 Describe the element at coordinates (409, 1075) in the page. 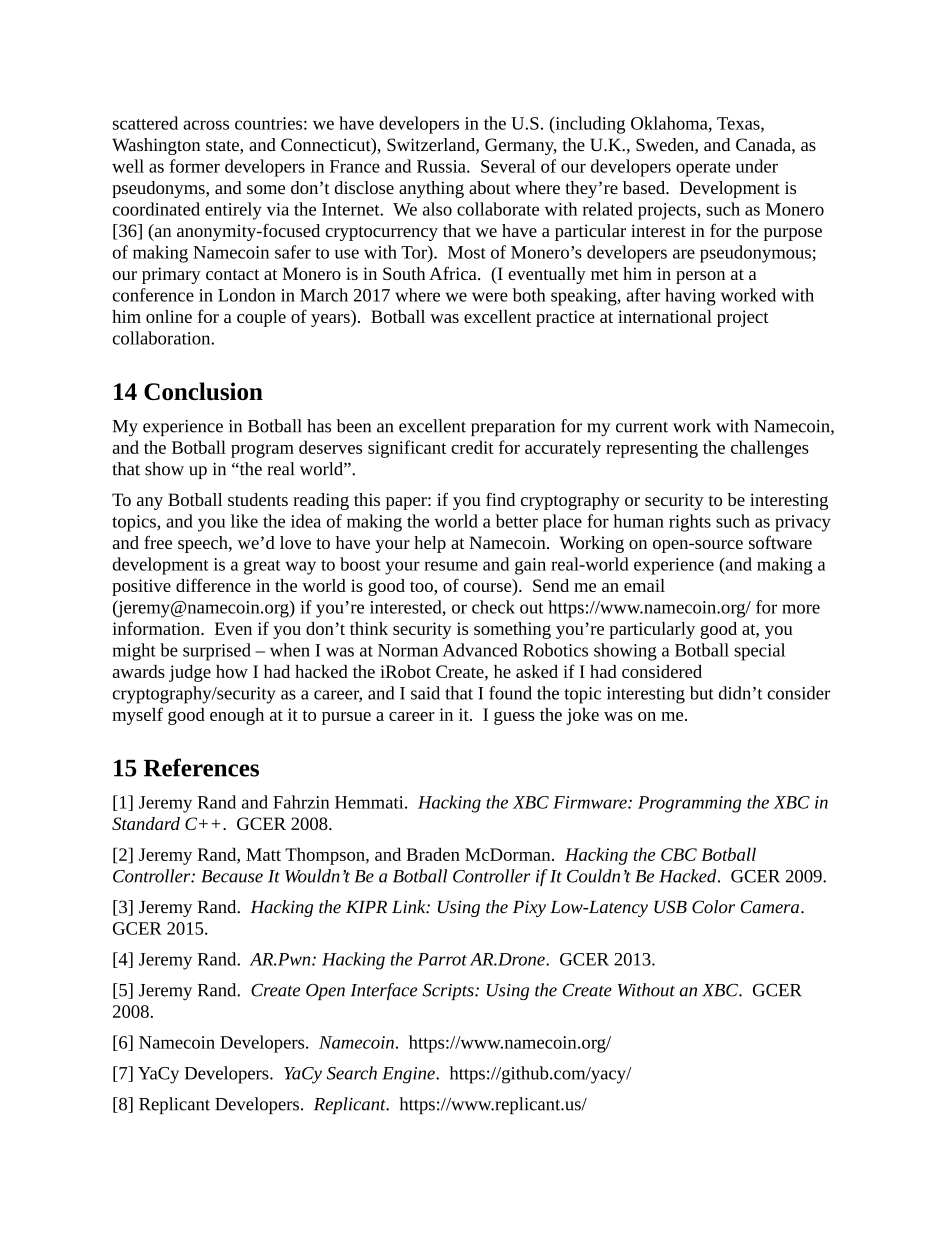

I see `Engine` at that location.
